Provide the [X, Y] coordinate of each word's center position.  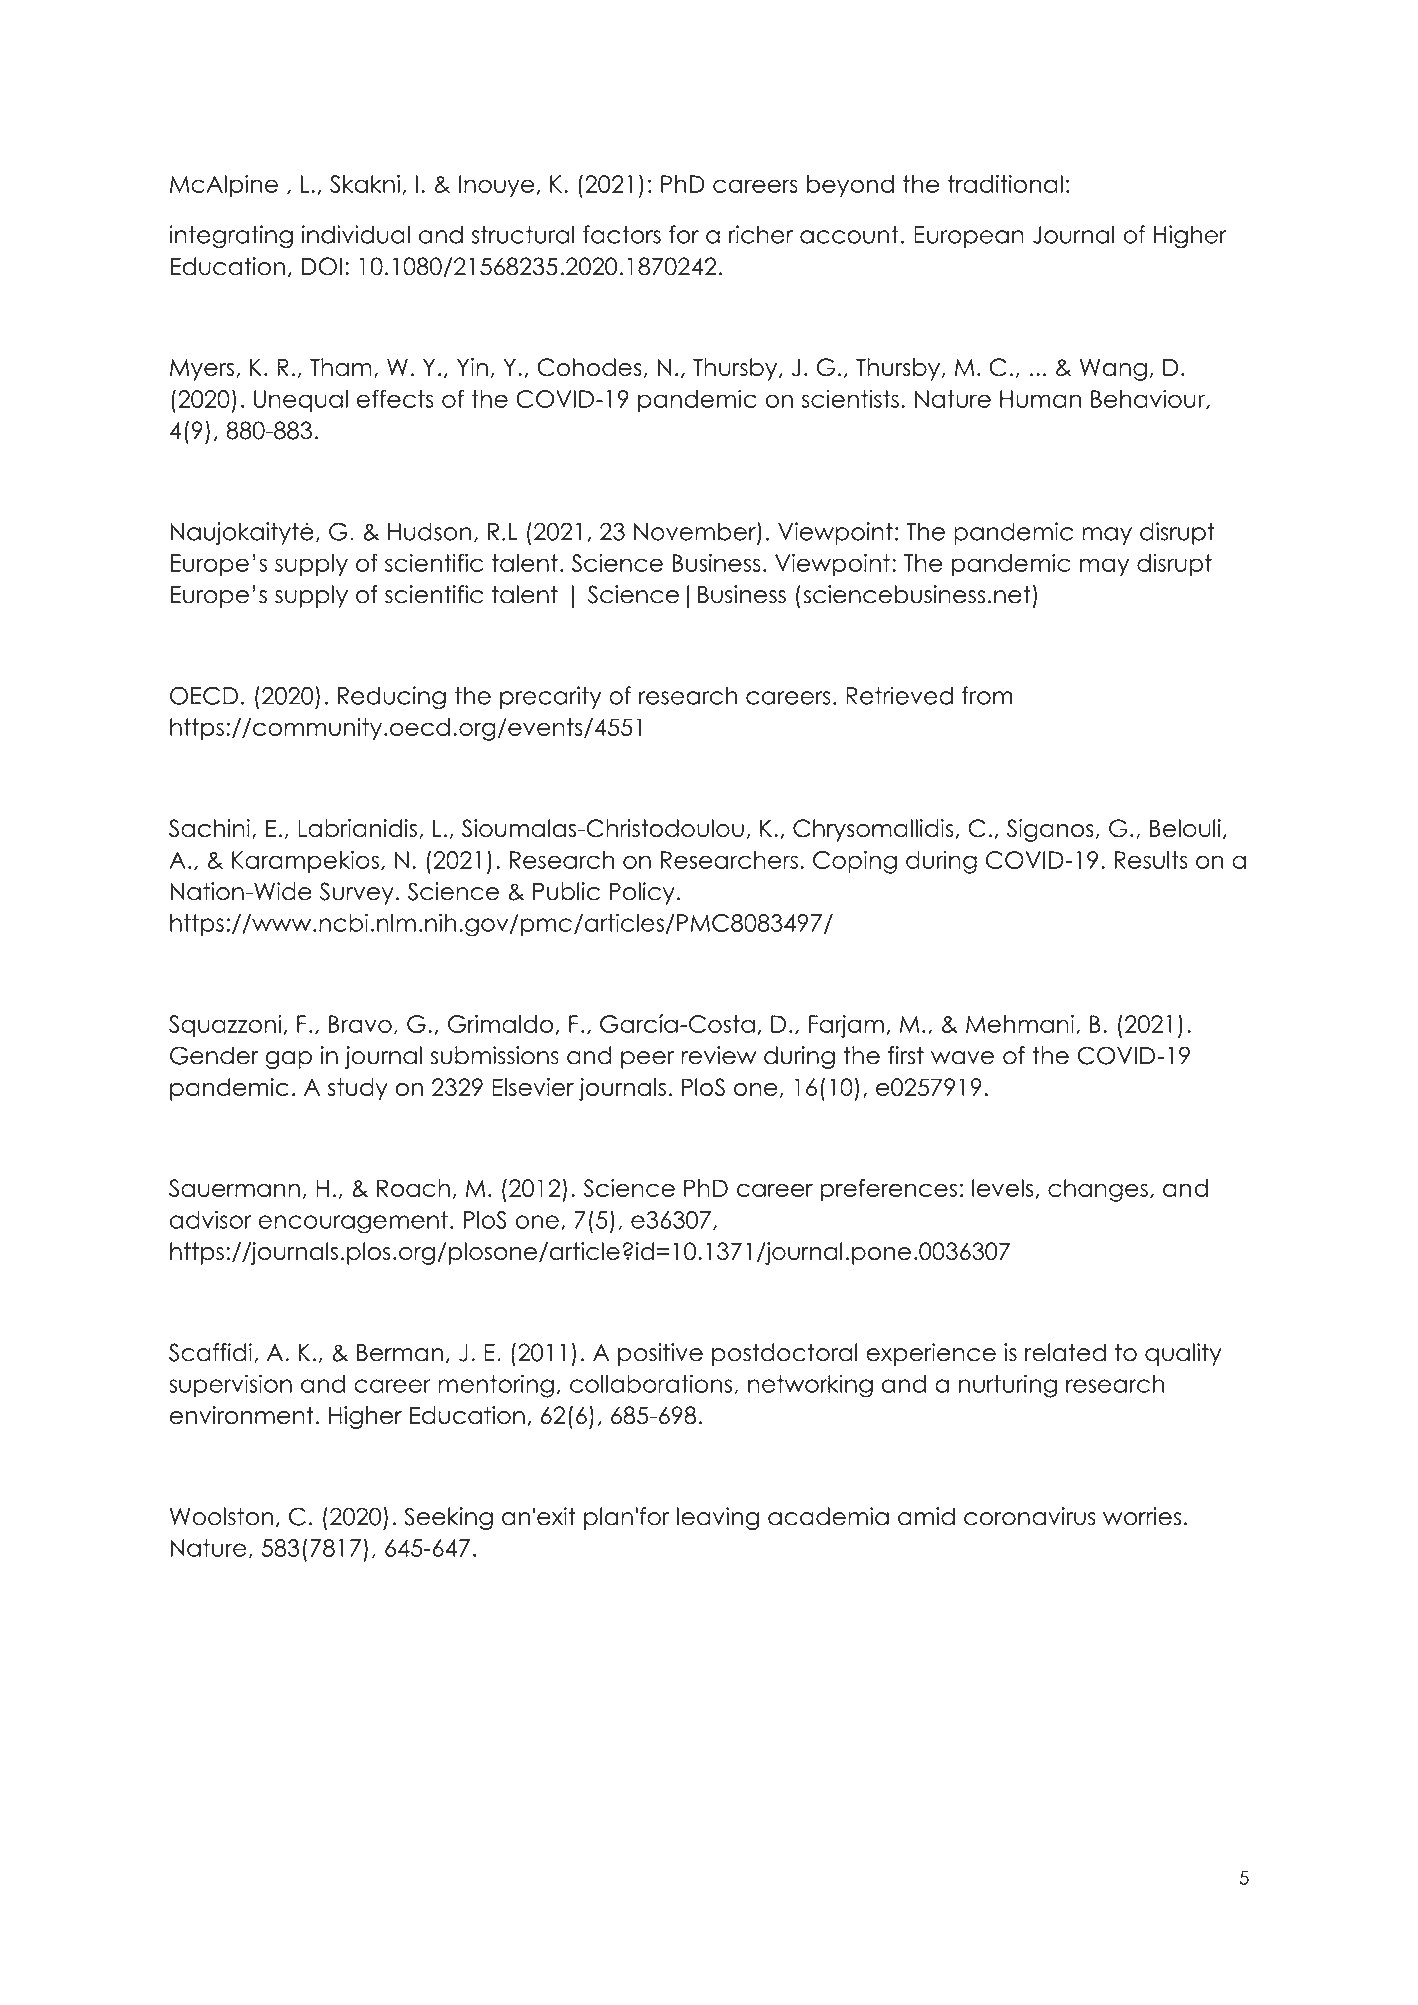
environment [242, 1415]
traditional [1005, 184]
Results [1151, 860]
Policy [642, 893]
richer [761, 234]
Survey [357, 893]
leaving [718, 1518]
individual [356, 234]
